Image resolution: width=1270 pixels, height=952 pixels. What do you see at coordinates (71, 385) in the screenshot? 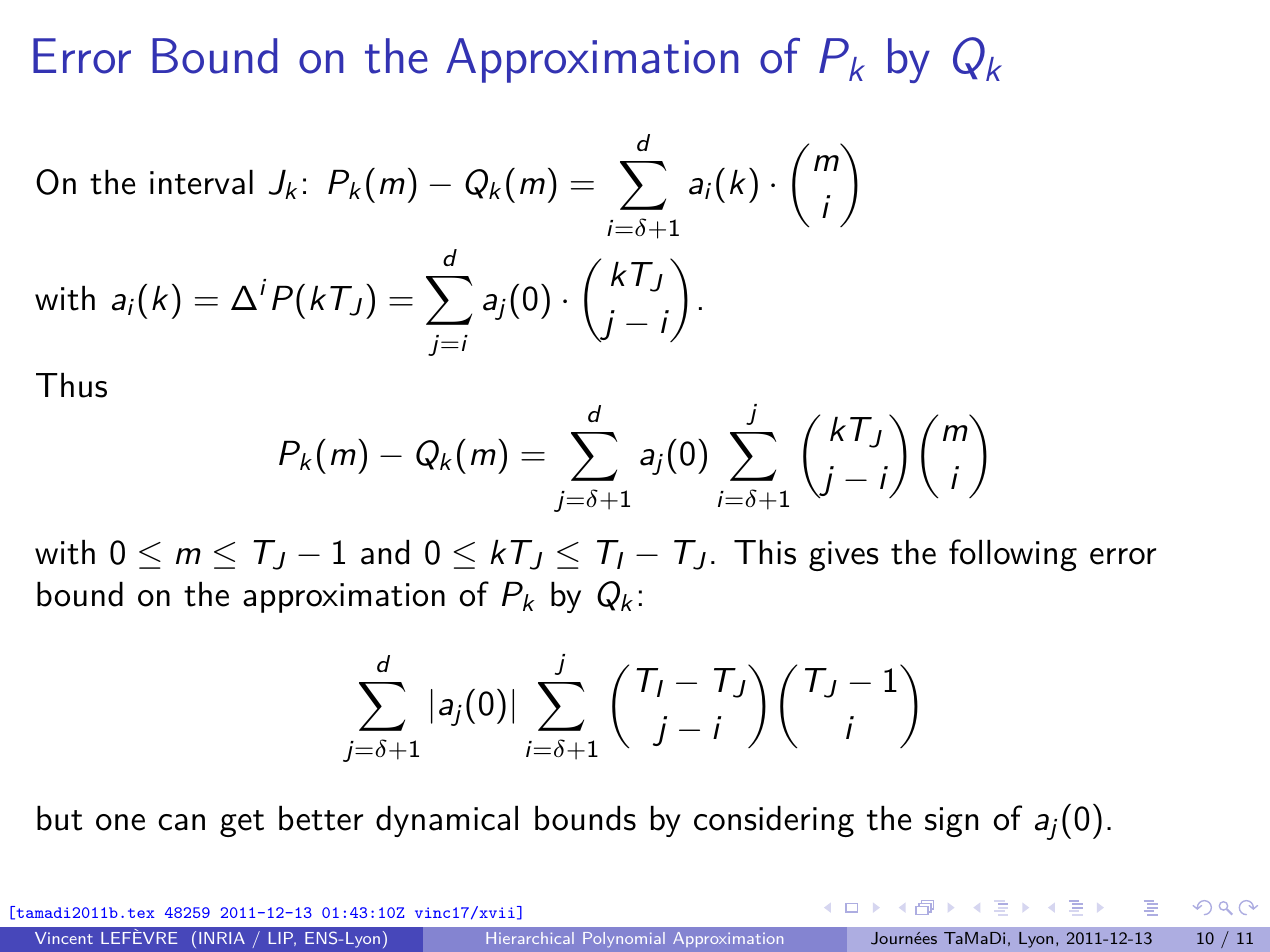
I see `Thus` at bounding box center [71, 385].
